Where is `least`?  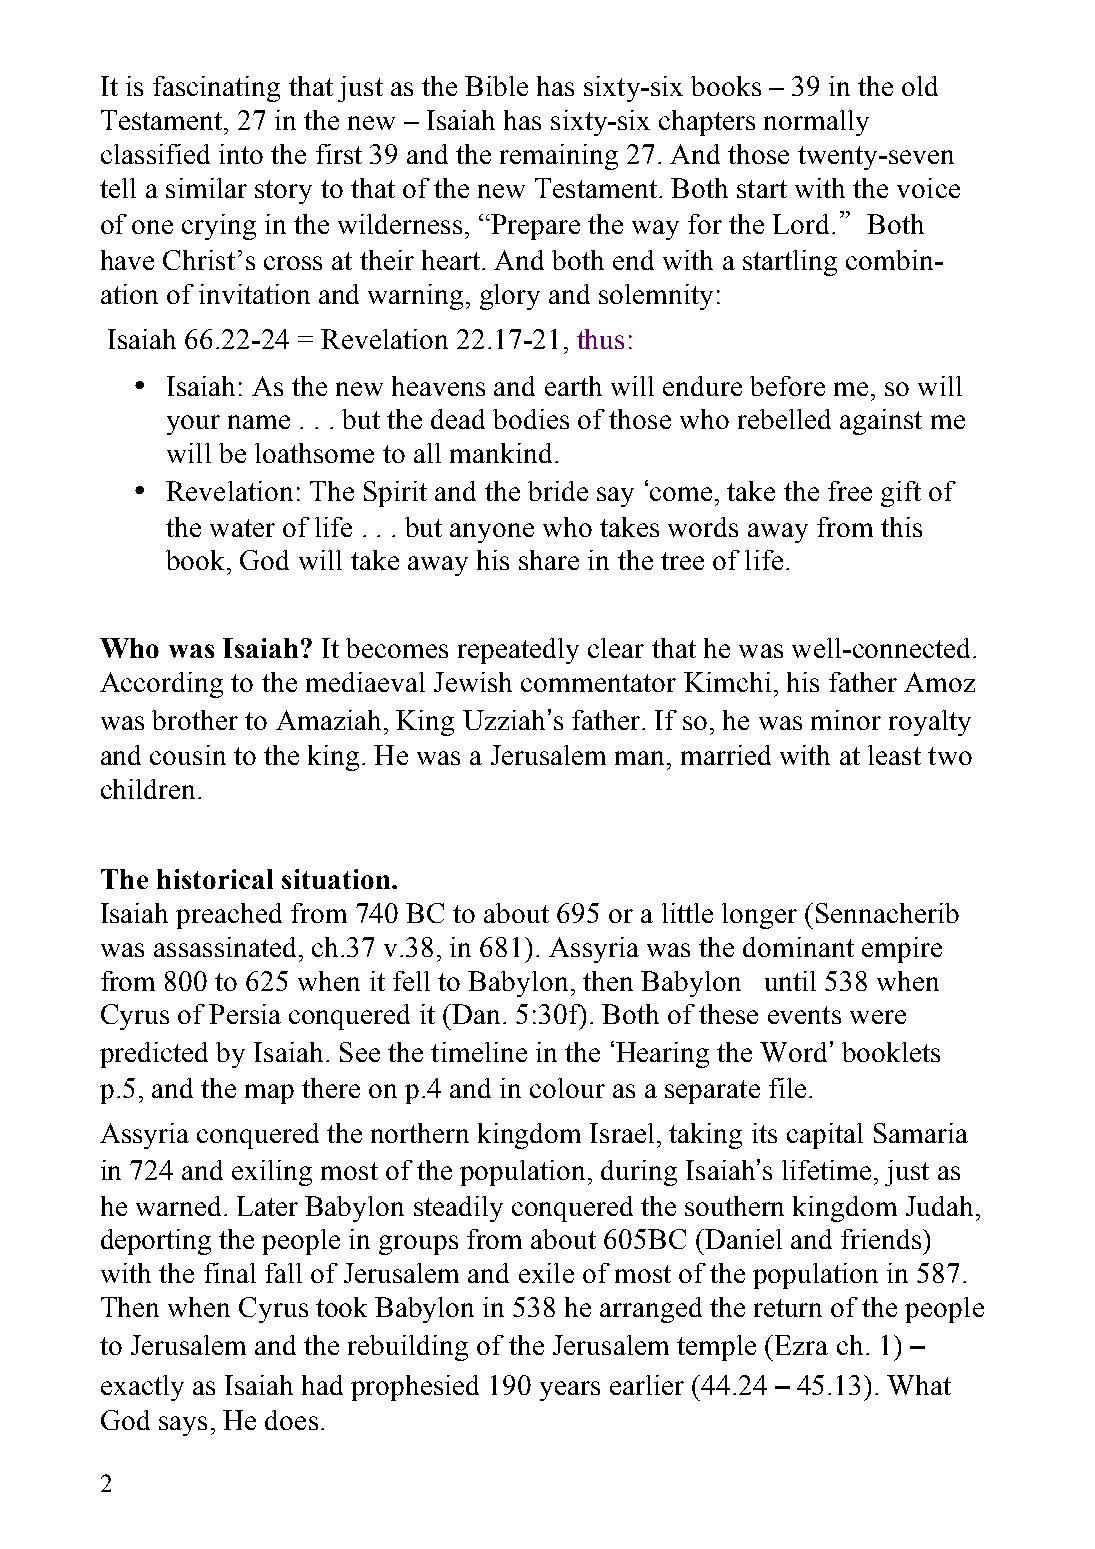 least is located at coordinates (894, 755).
